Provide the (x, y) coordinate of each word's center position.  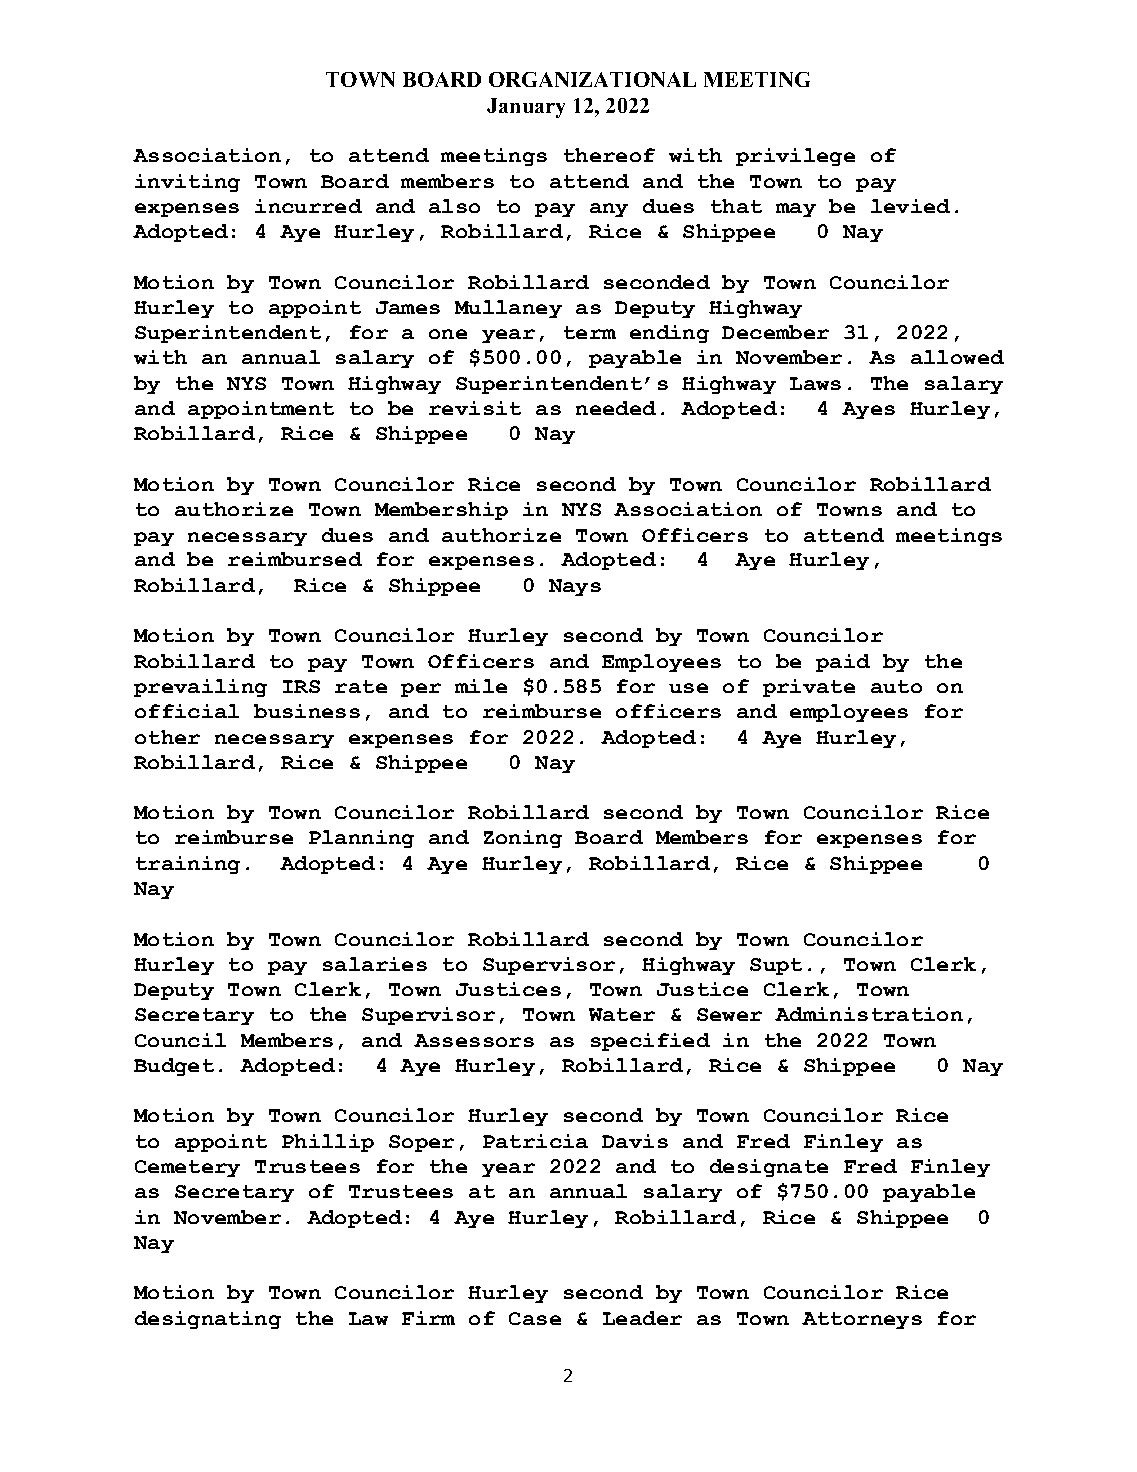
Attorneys (862, 1320)
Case (535, 1318)
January (526, 108)
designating (208, 1320)
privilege (795, 157)
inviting (187, 183)
